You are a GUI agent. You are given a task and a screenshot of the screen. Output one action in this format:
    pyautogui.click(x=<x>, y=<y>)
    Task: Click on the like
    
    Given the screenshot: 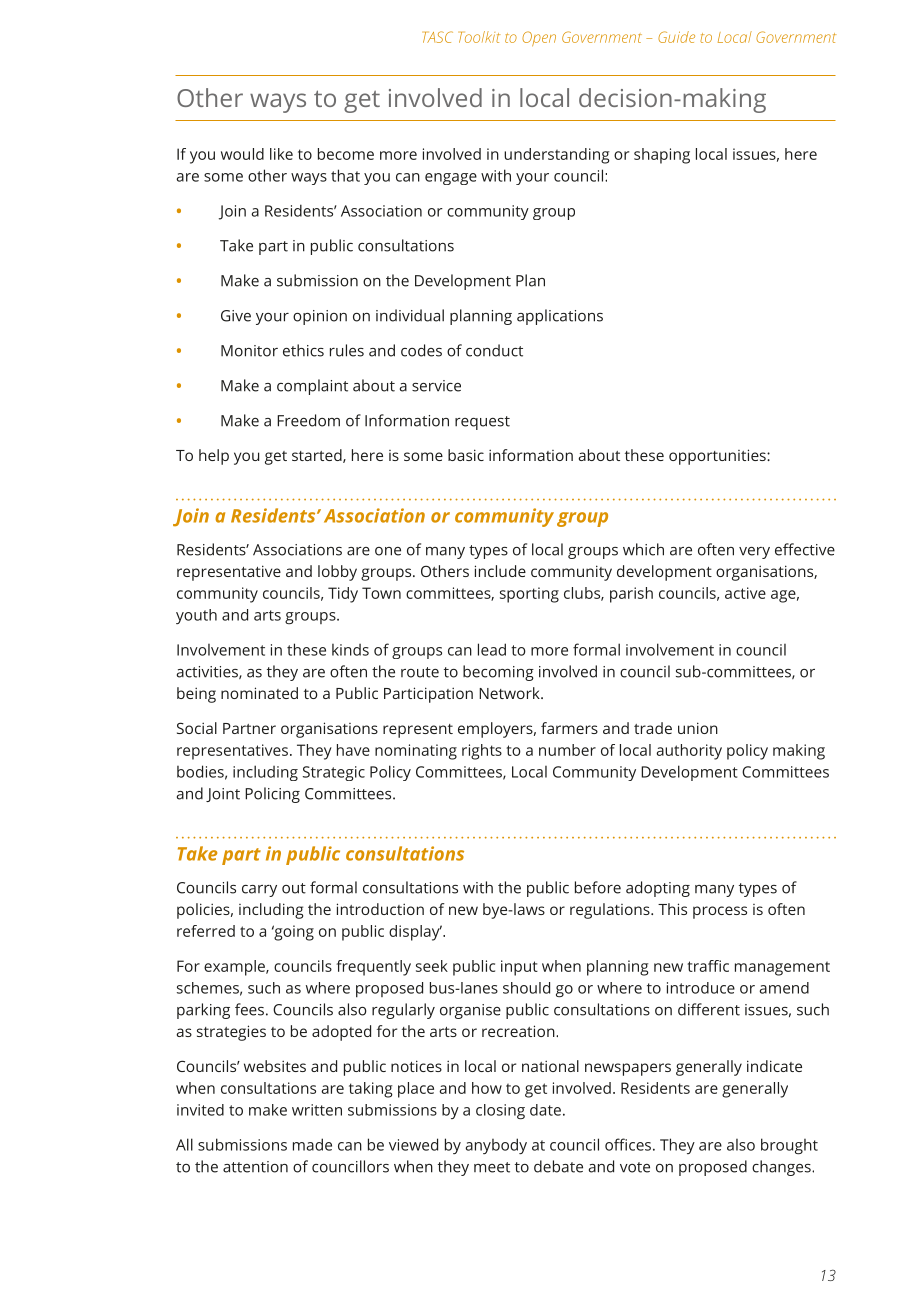 What is the action you would take?
    pyautogui.click(x=281, y=154)
